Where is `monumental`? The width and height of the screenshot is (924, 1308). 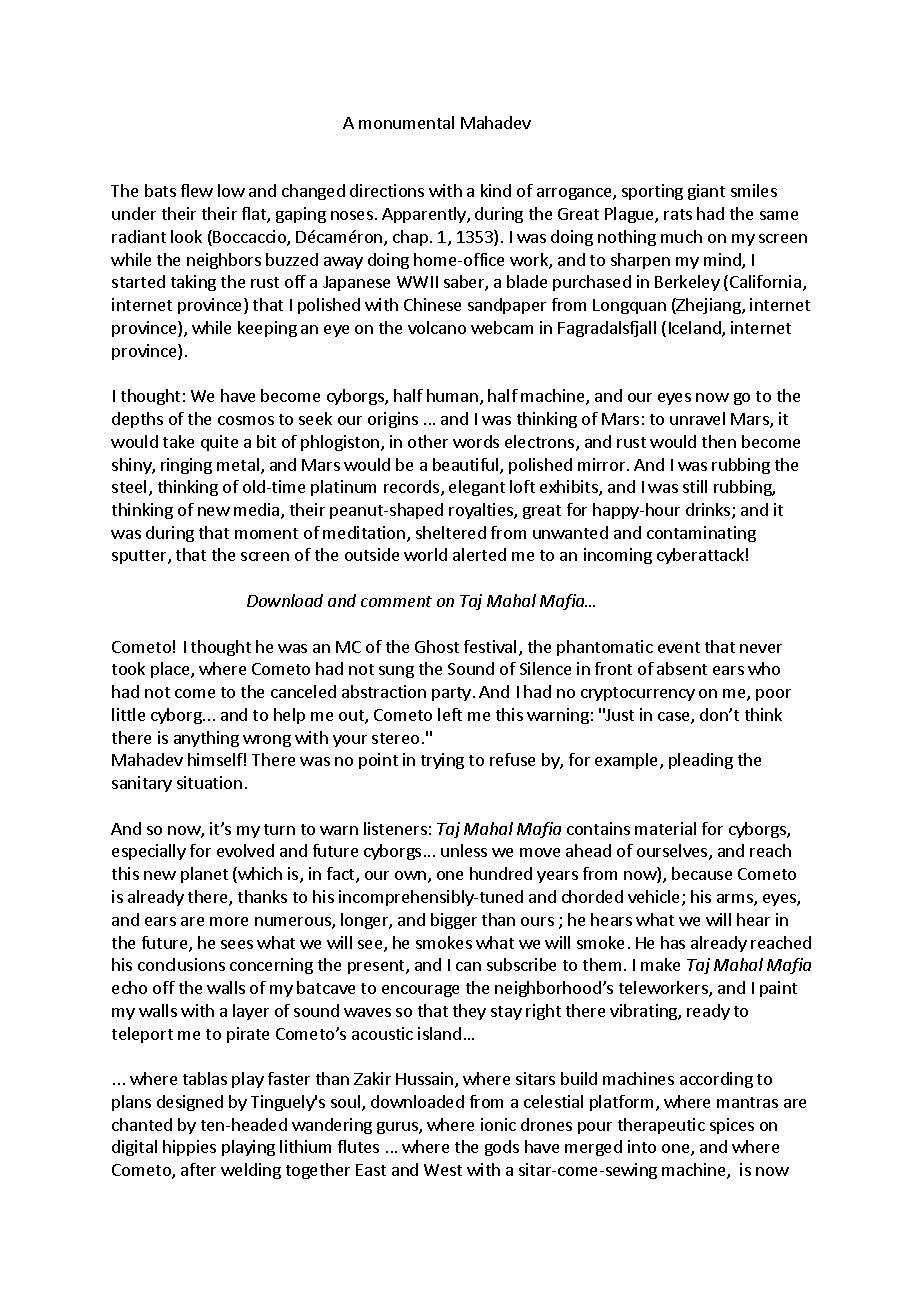 monumental is located at coordinates (406, 122).
